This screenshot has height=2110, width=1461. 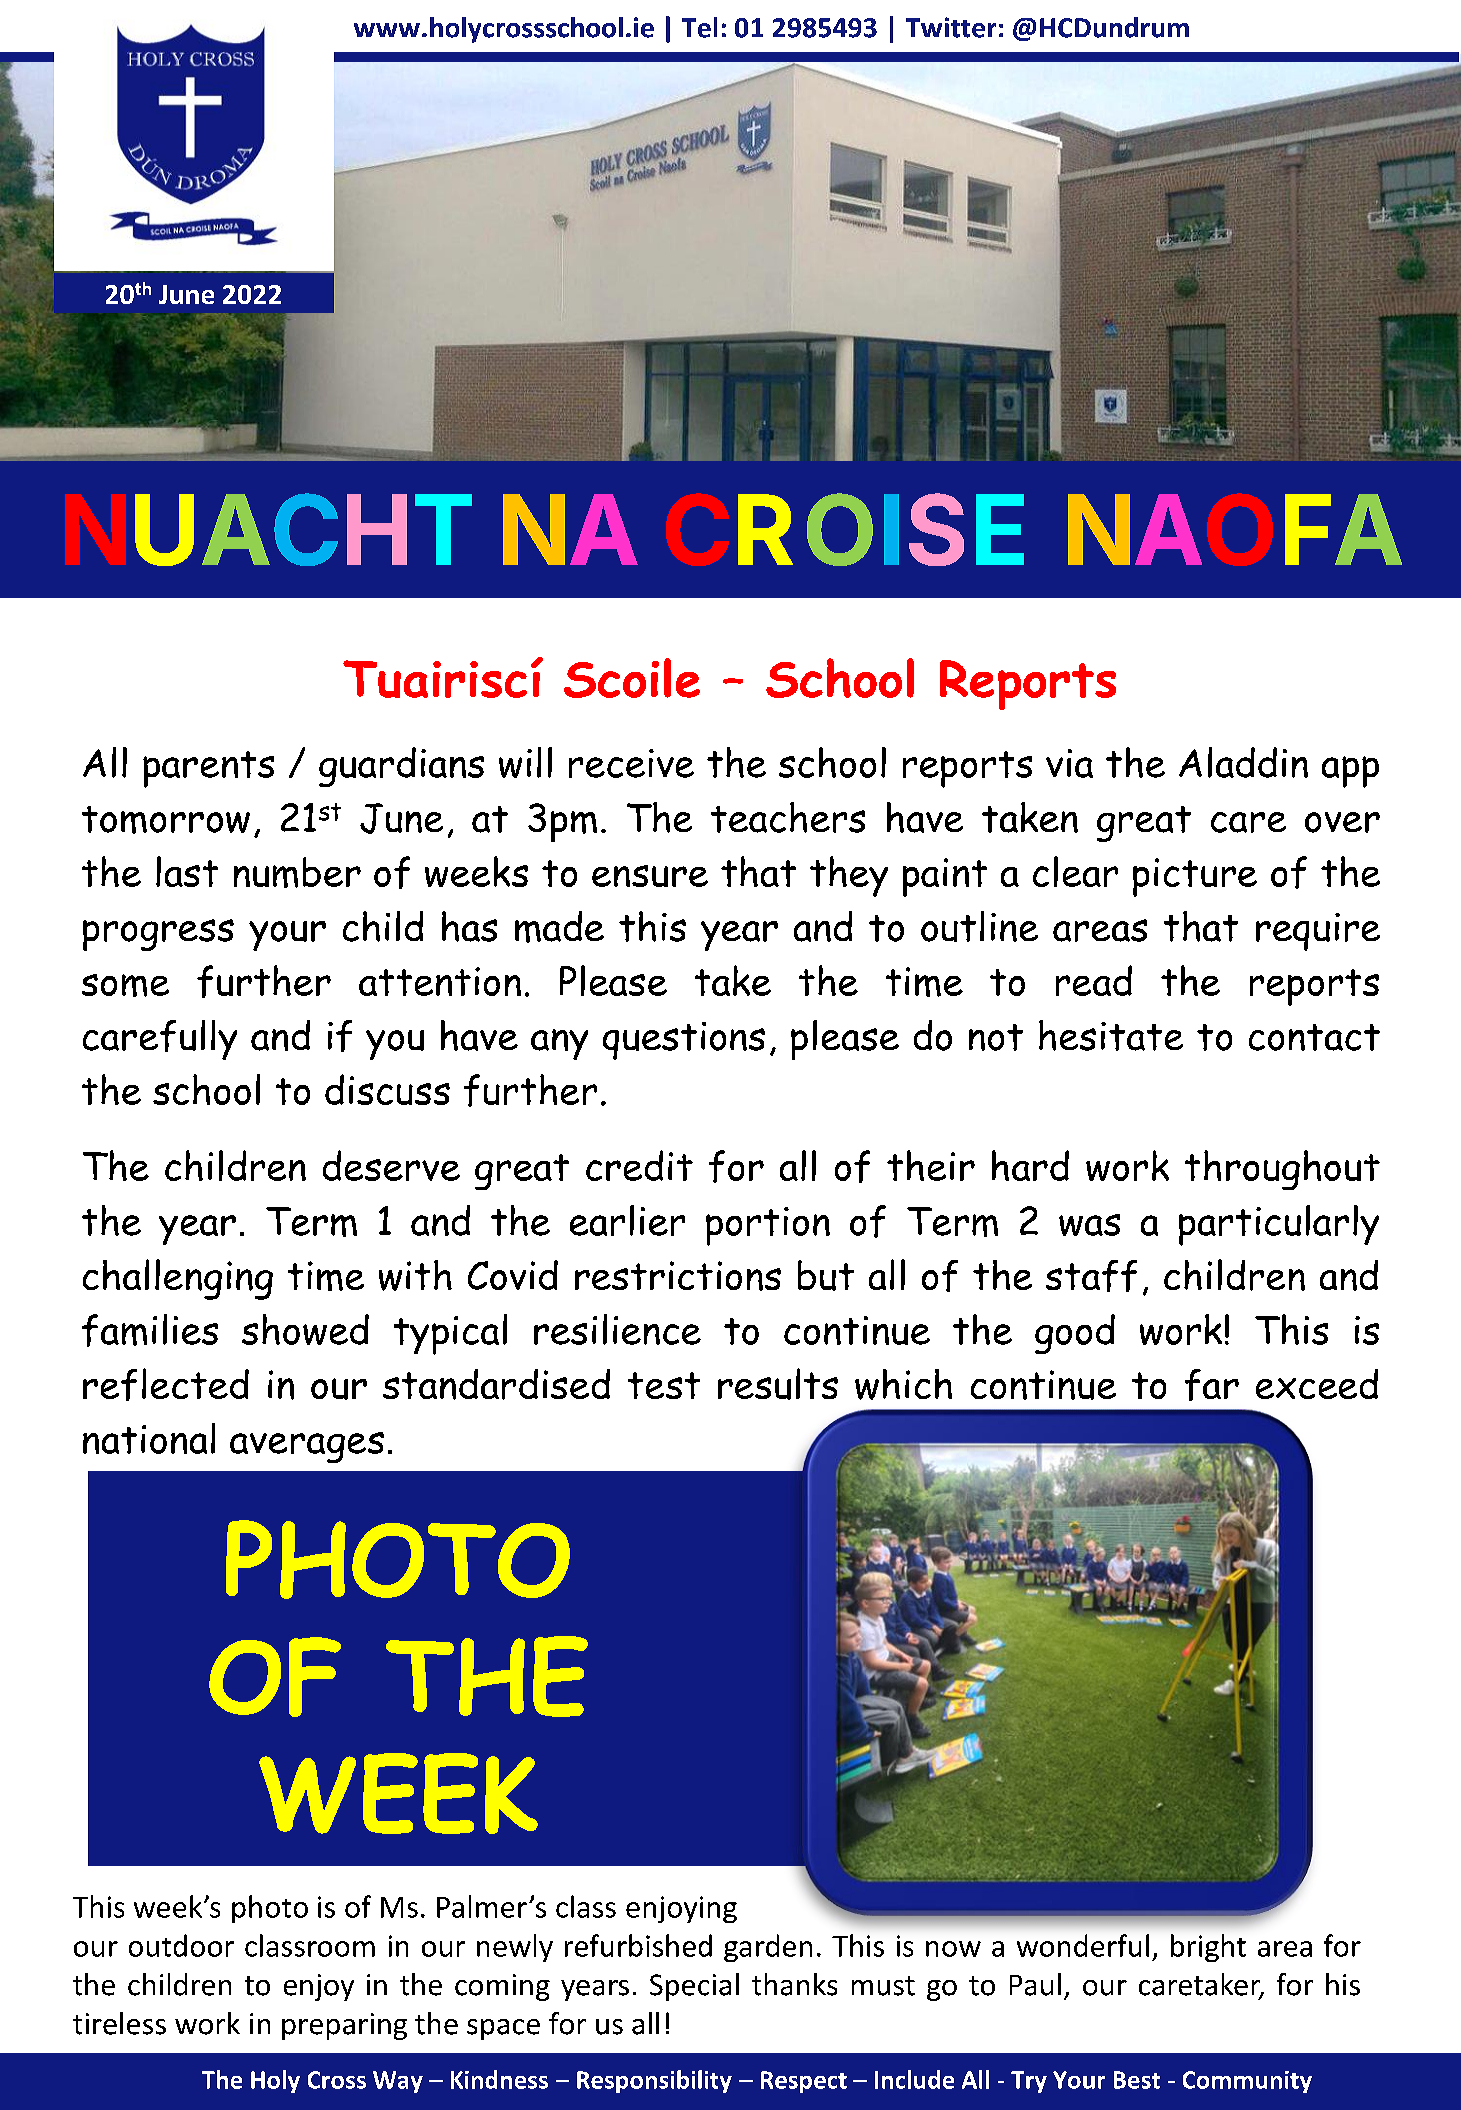 What do you see at coordinates (699, 27) in the screenshot?
I see `Tel` at bounding box center [699, 27].
